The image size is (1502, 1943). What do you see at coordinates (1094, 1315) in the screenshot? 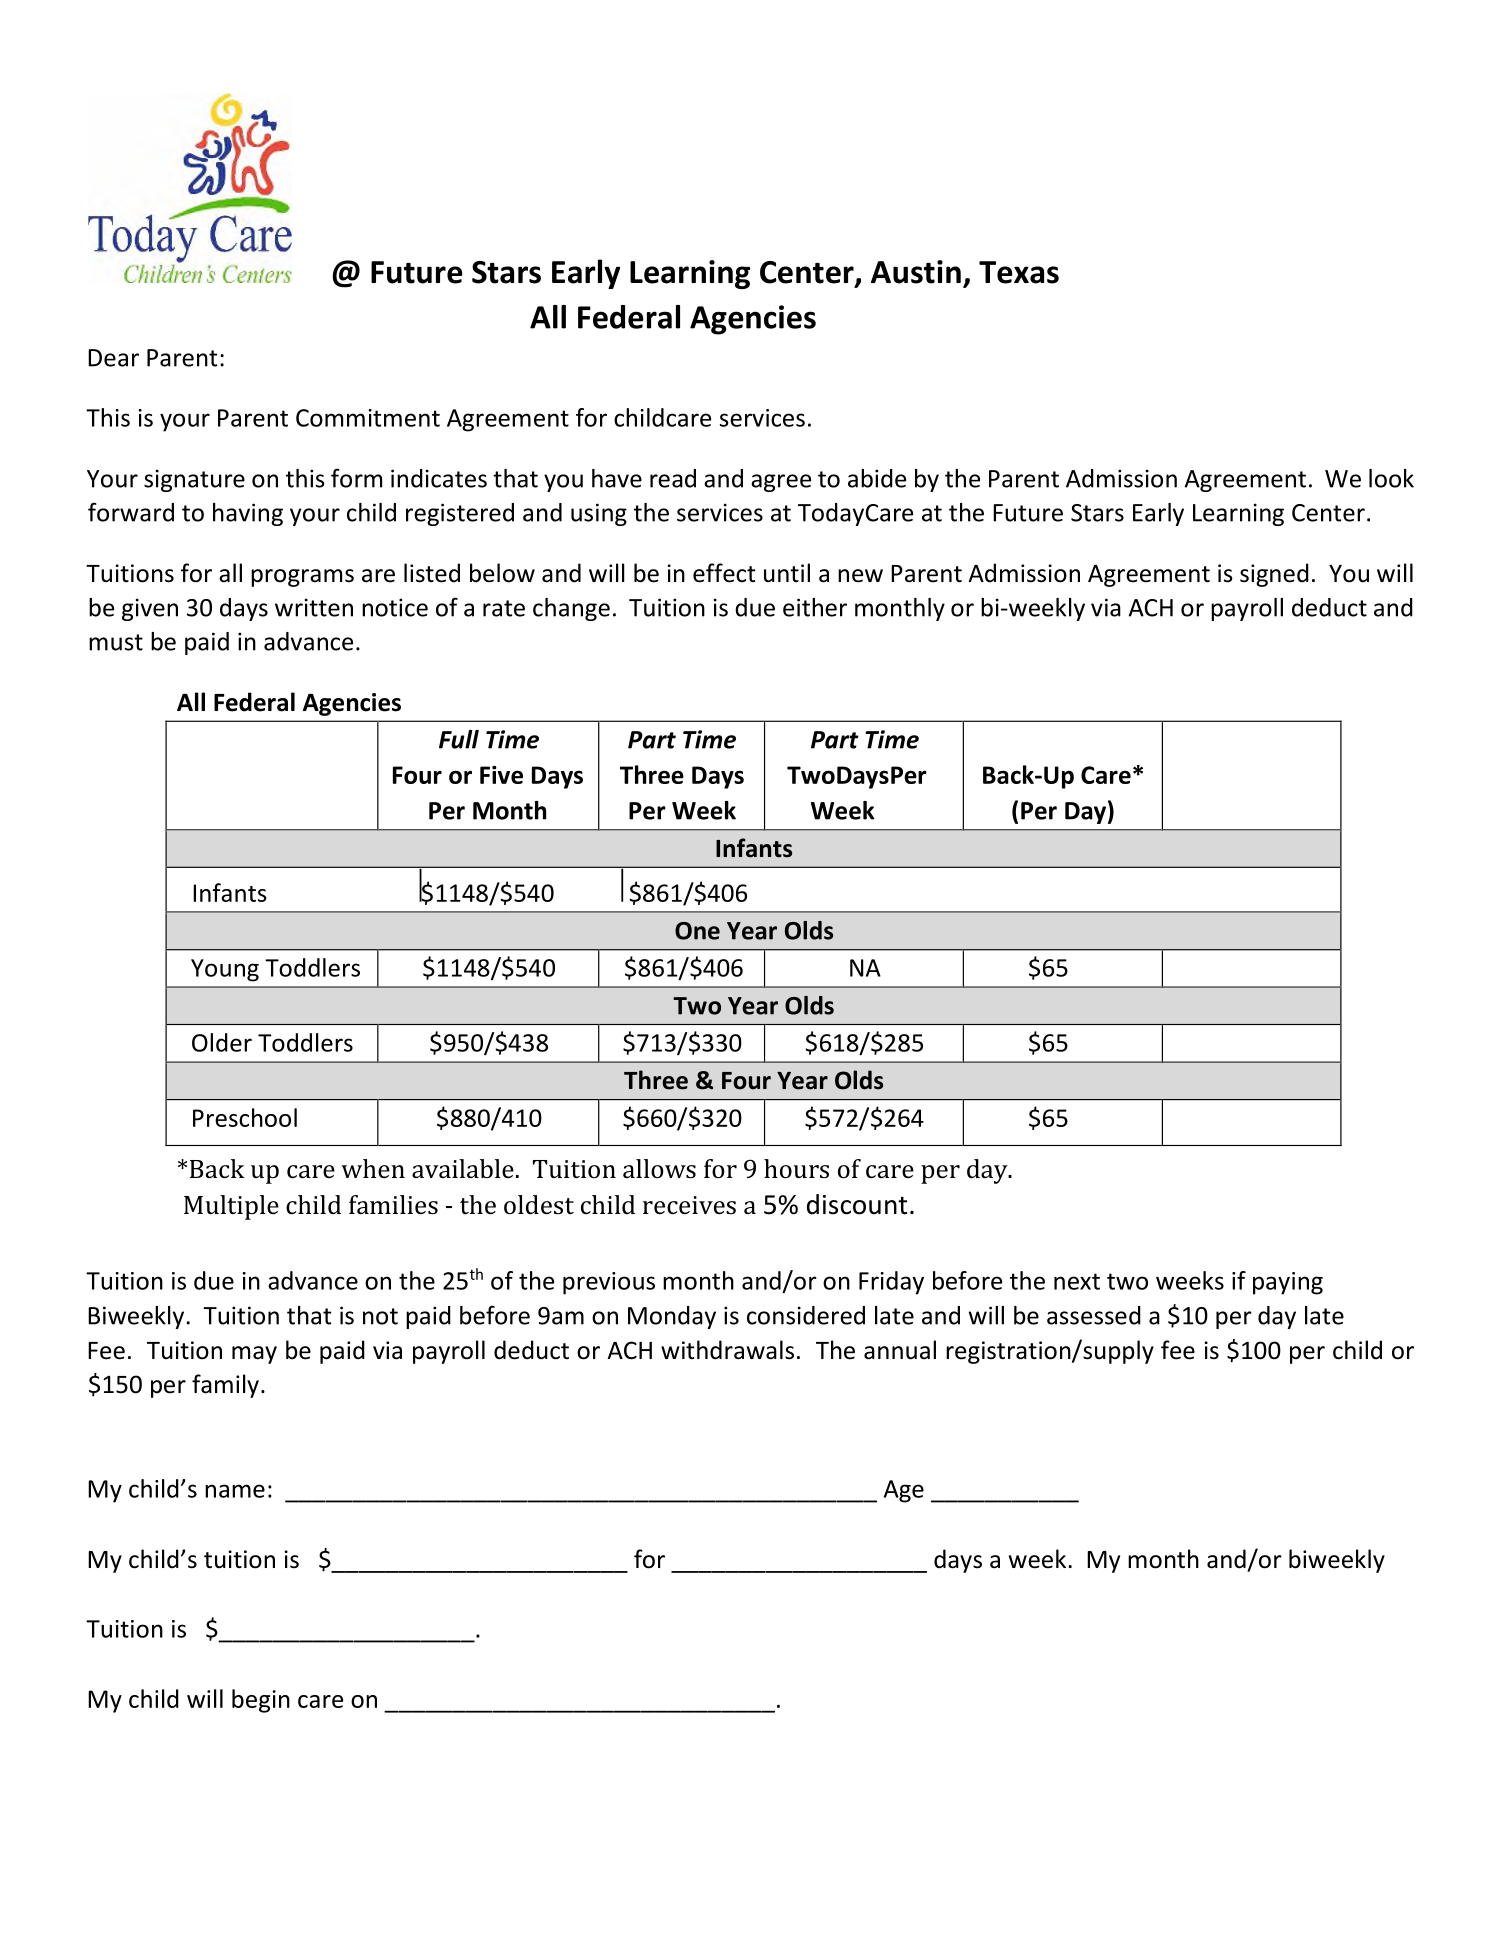
I see `assessed` at bounding box center [1094, 1315].
